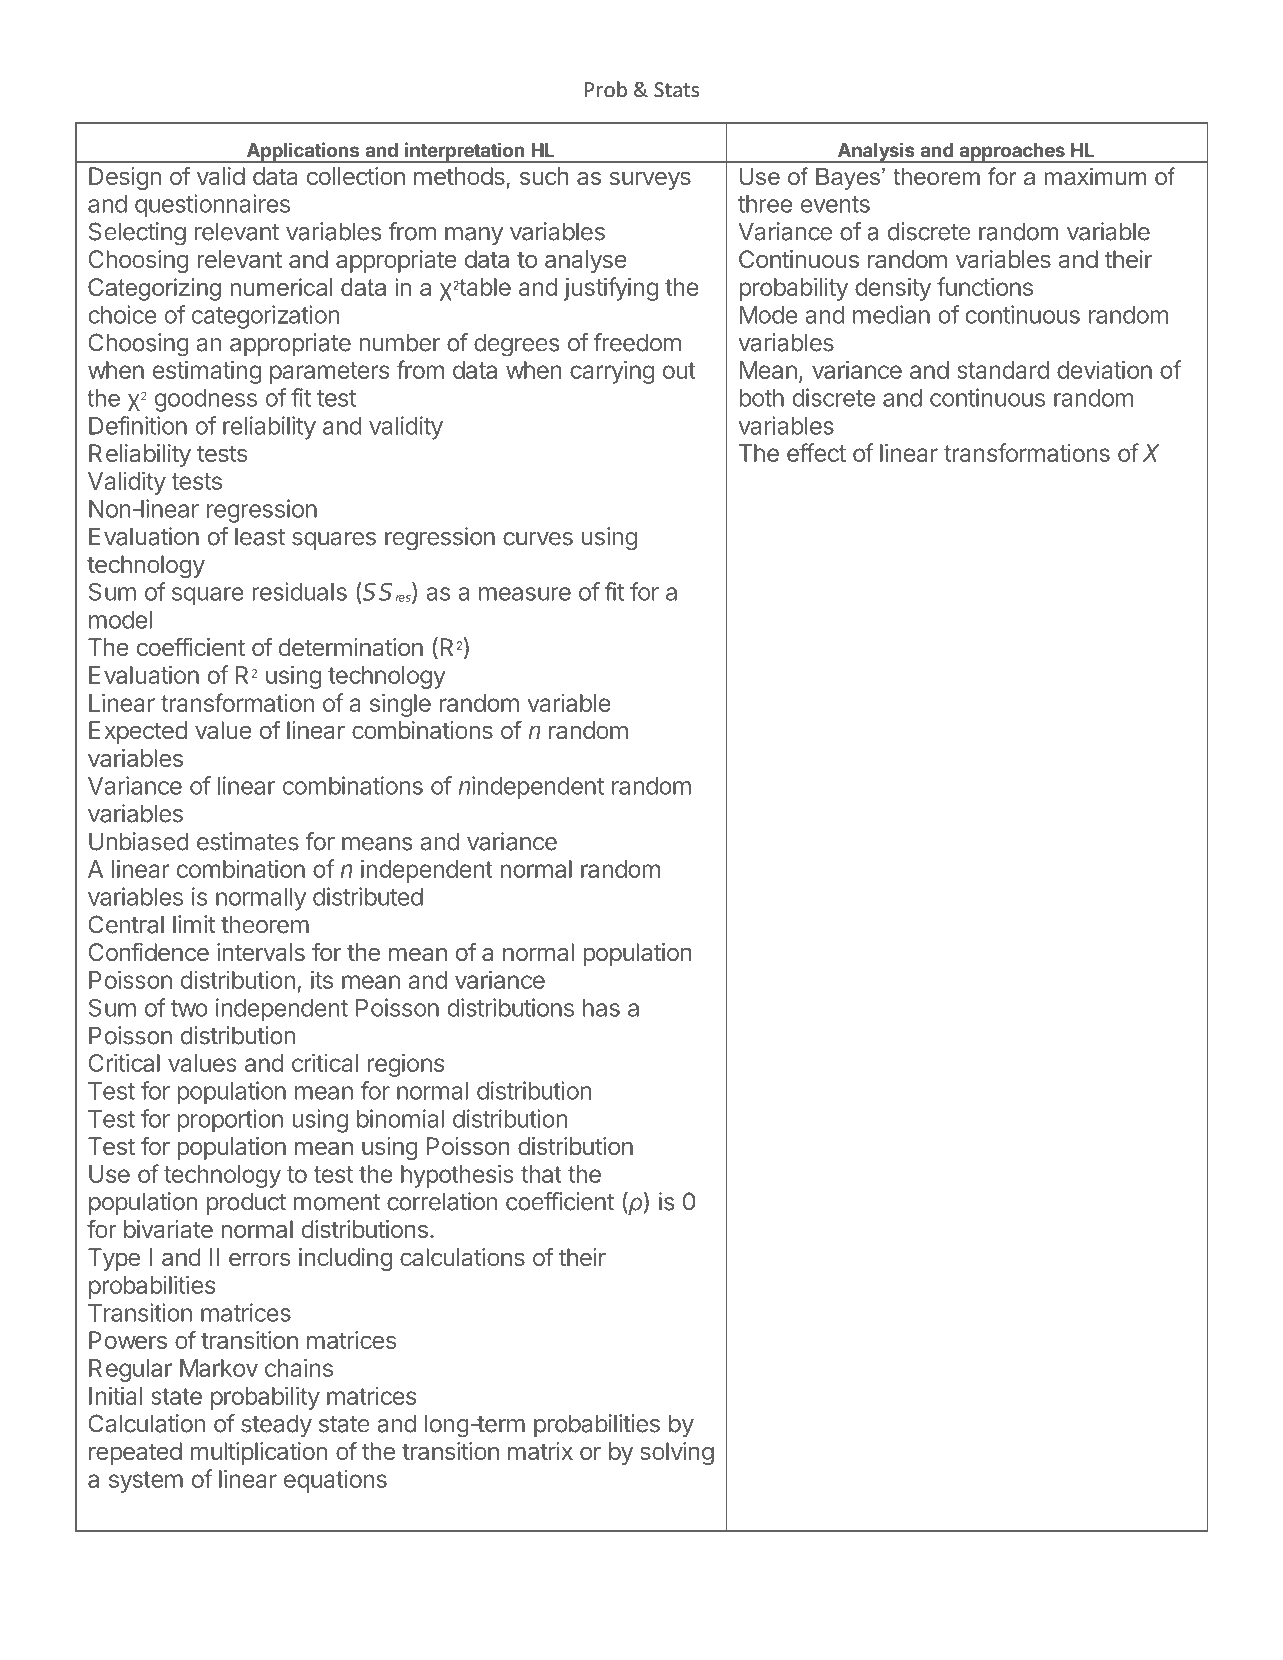 The height and width of the screenshot is (1660, 1283). Describe the element at coordinates (260, 536) in the screenshot. I see `least` at that location.
